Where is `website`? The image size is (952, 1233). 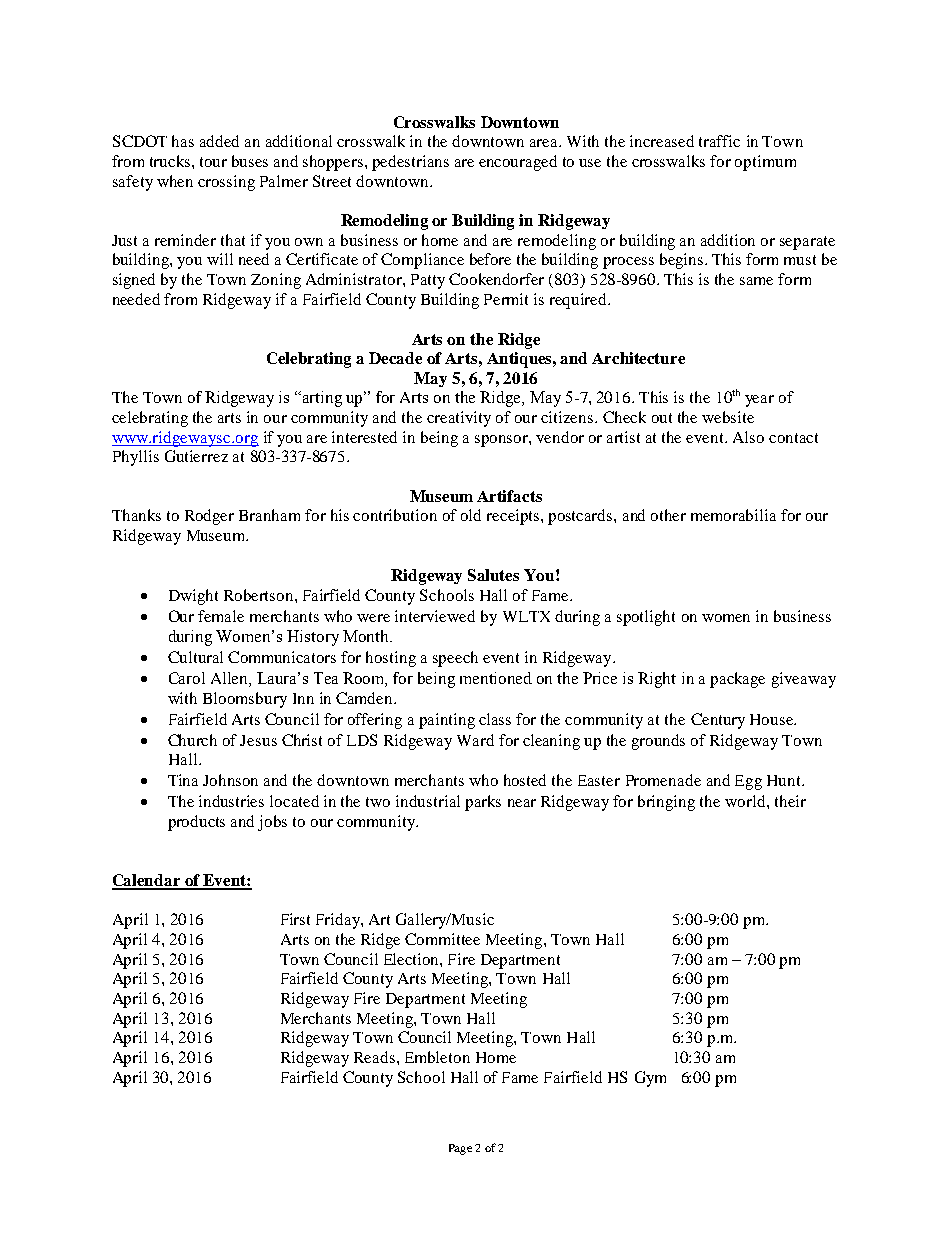 website is located at coordinates (728, 417).
